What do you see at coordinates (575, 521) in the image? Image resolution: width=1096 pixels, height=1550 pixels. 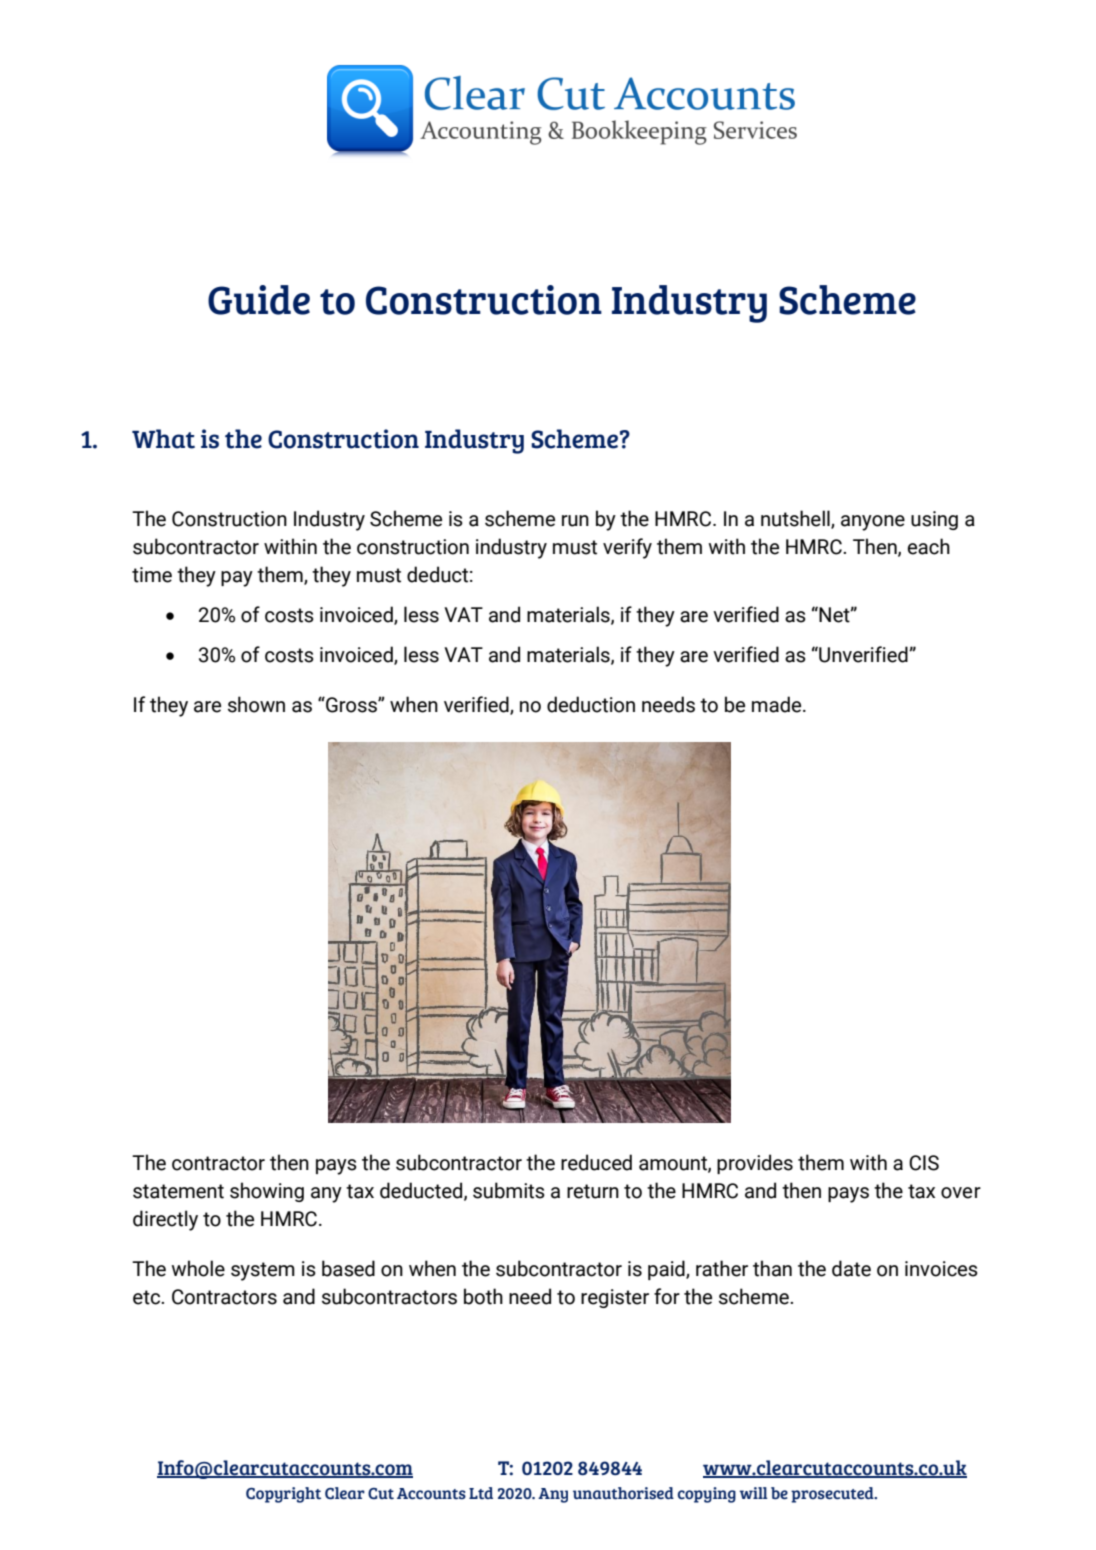 I see `run` at bounding box center [575, 521].
